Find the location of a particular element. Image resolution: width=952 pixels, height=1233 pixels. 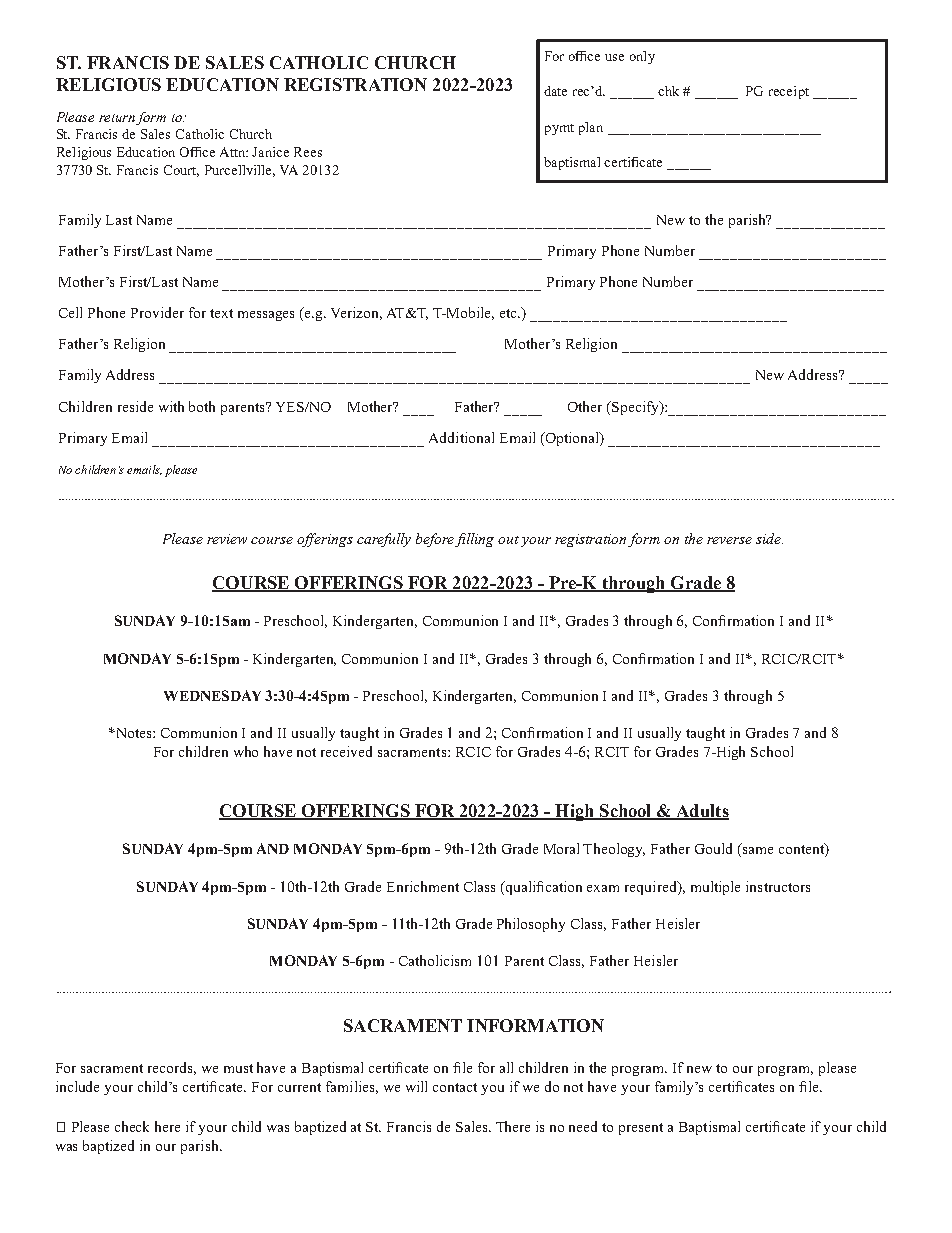

check is located at coordinates (132, 1126).
